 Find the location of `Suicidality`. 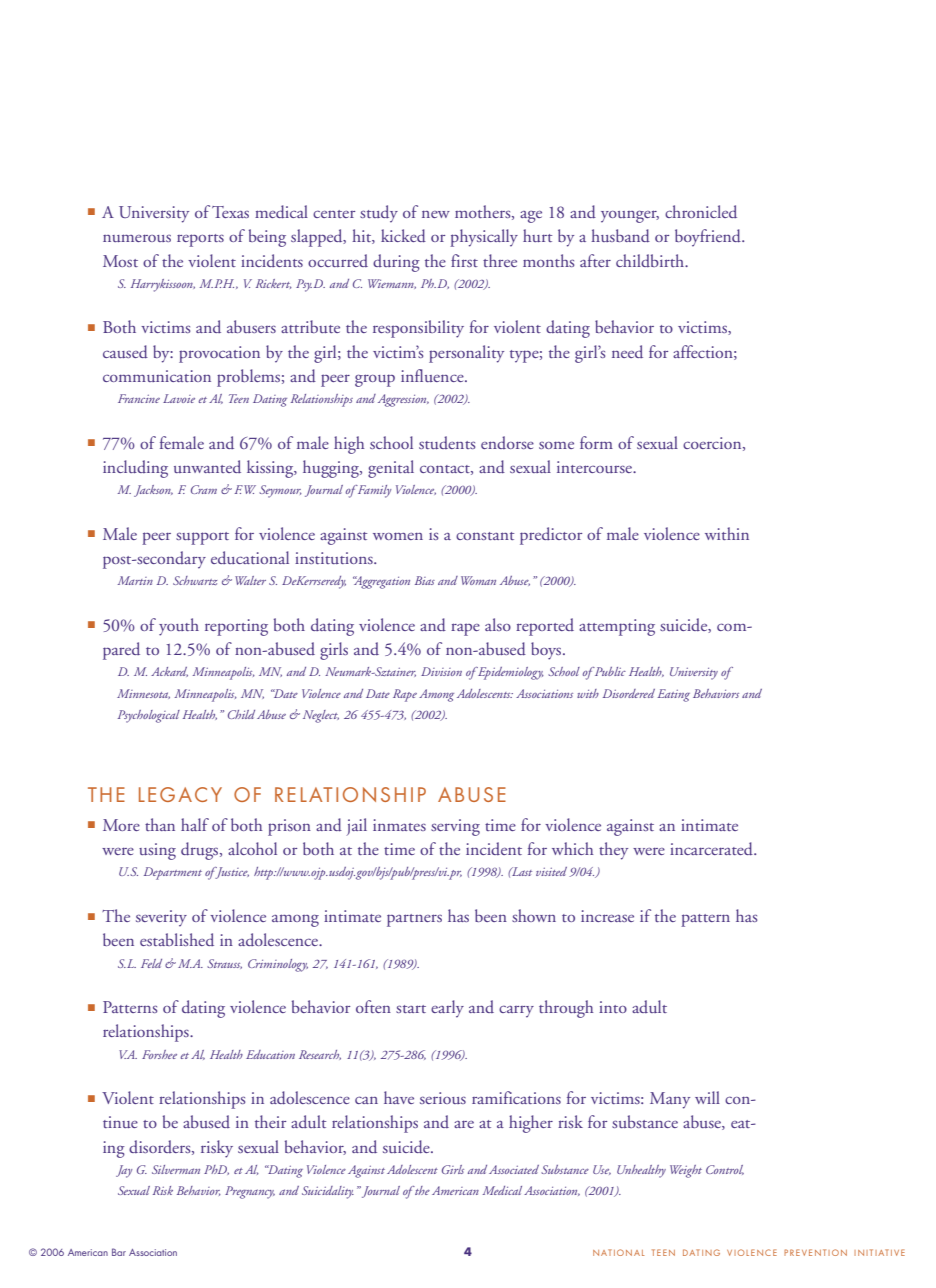

Suicidality is located at coordinates (328, 1192).
